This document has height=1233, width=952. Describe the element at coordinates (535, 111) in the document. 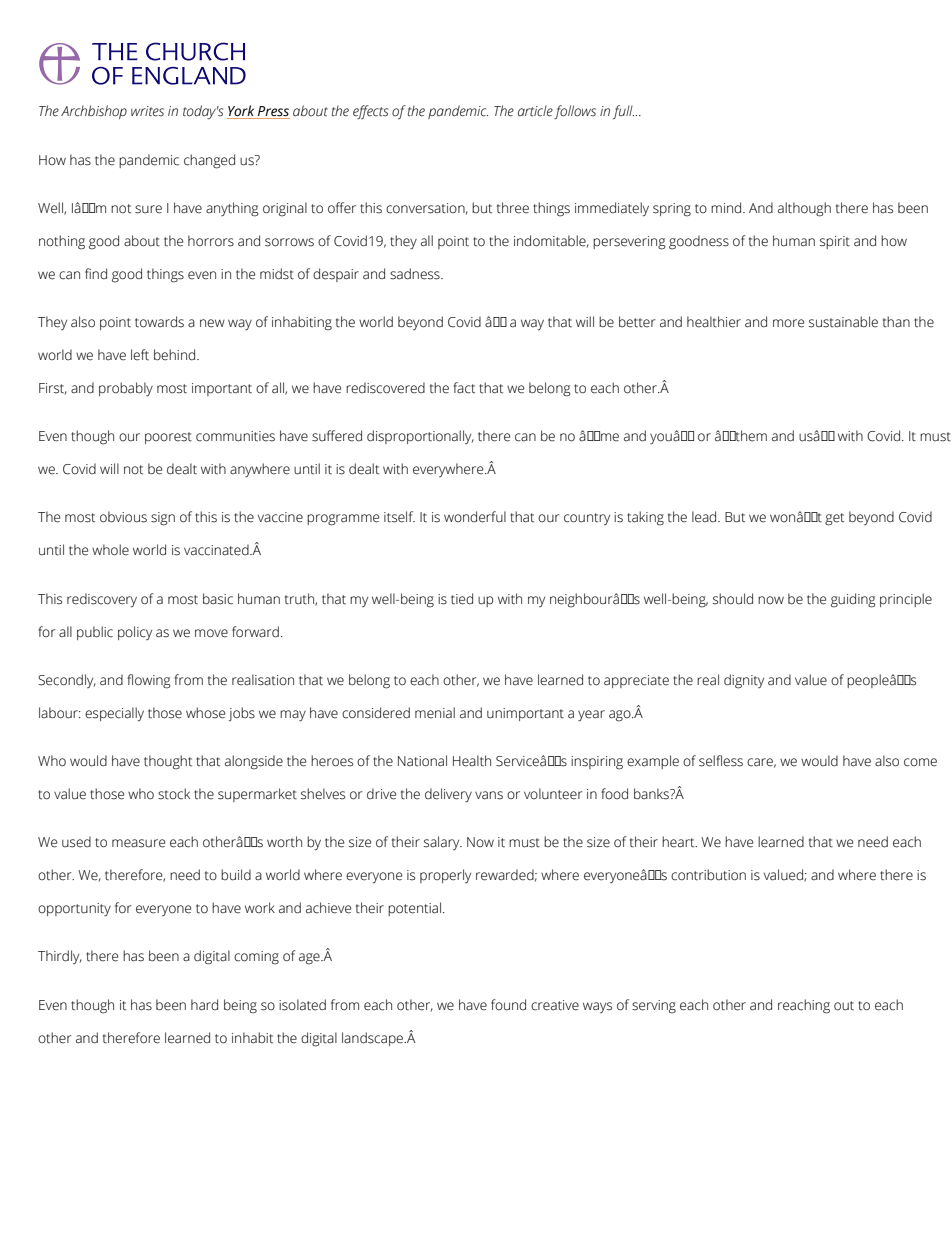

I see `article` at that location.
